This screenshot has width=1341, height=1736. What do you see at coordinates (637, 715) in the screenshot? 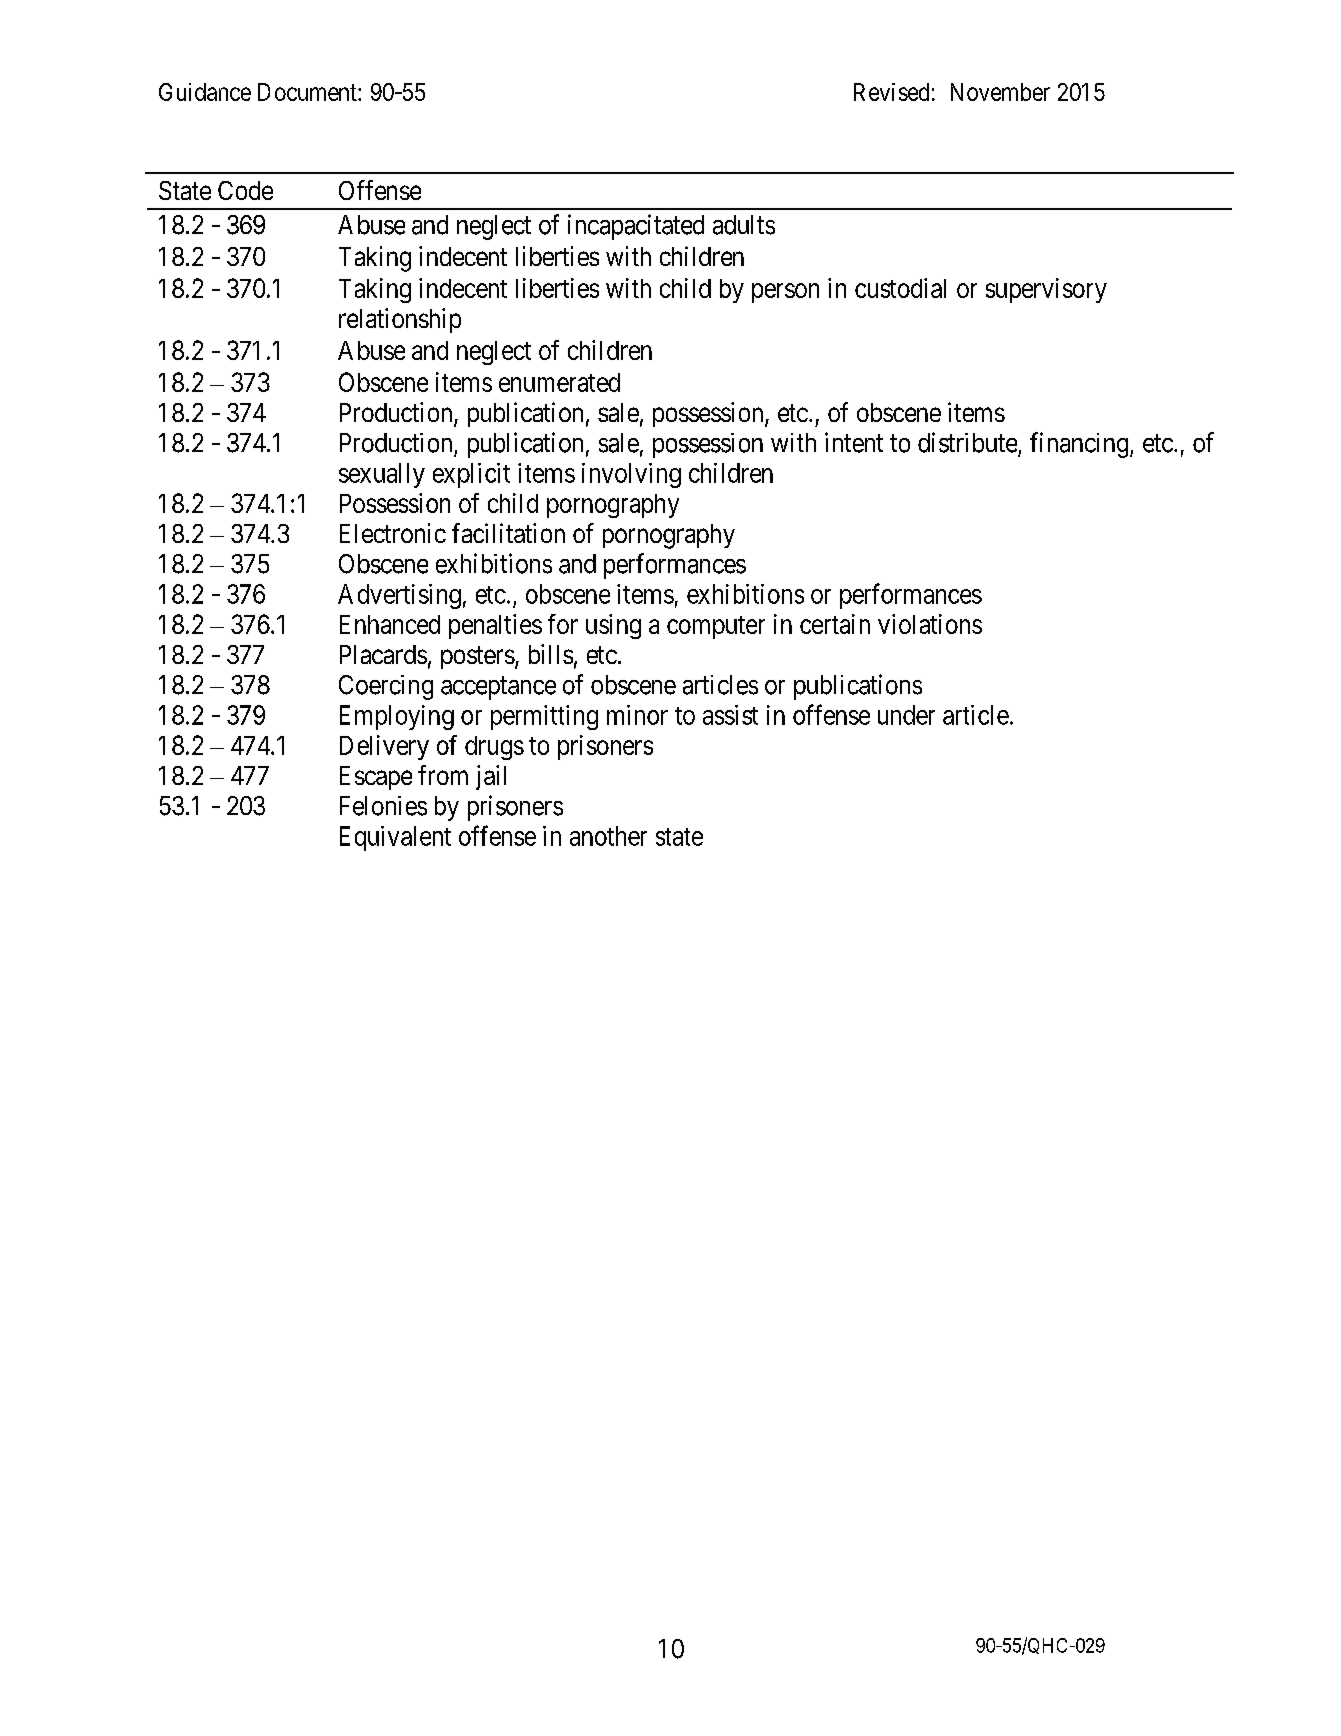
I see `minor` at bounding box center [637, 715].
